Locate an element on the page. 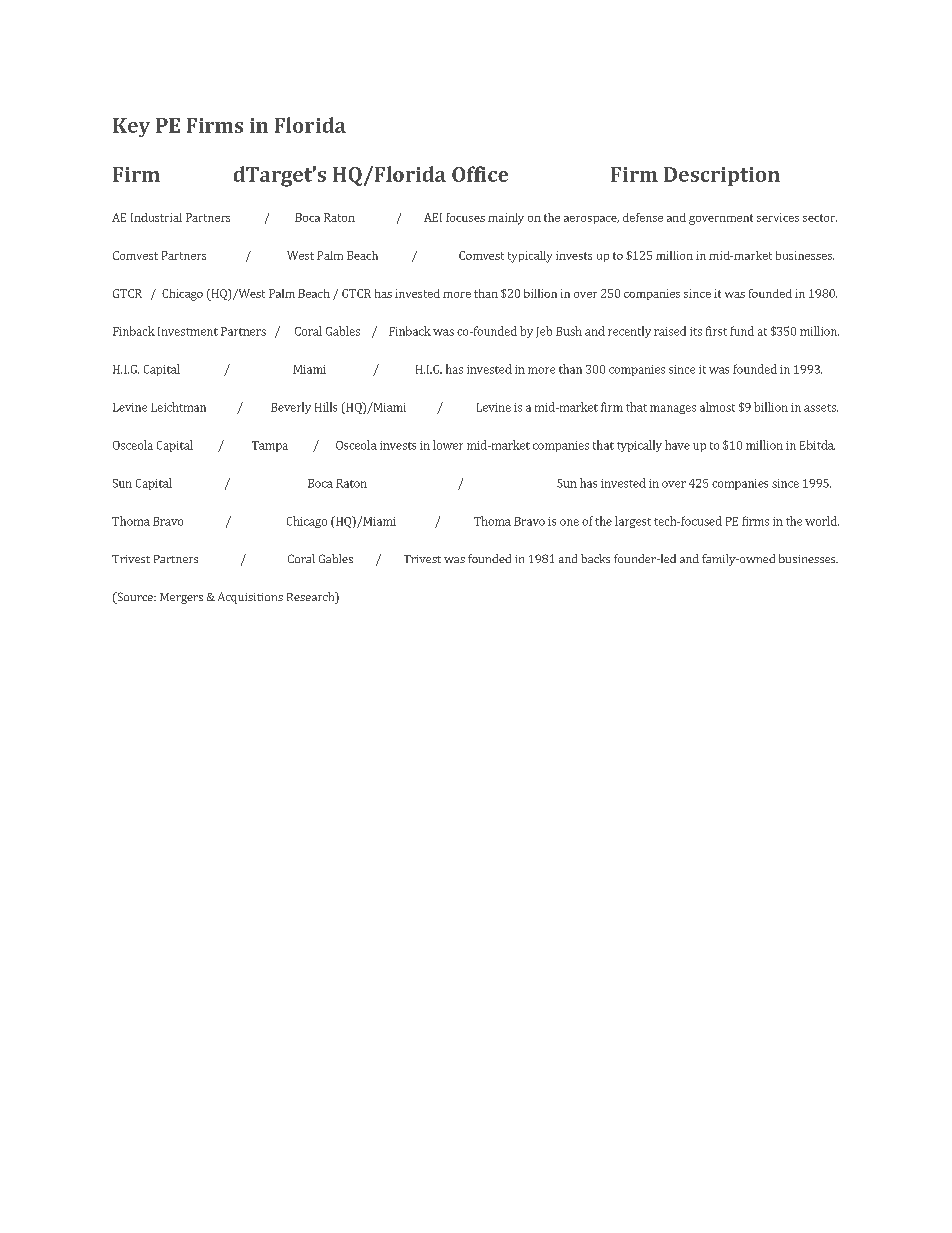  fund is located at coordinates (742, 331).
